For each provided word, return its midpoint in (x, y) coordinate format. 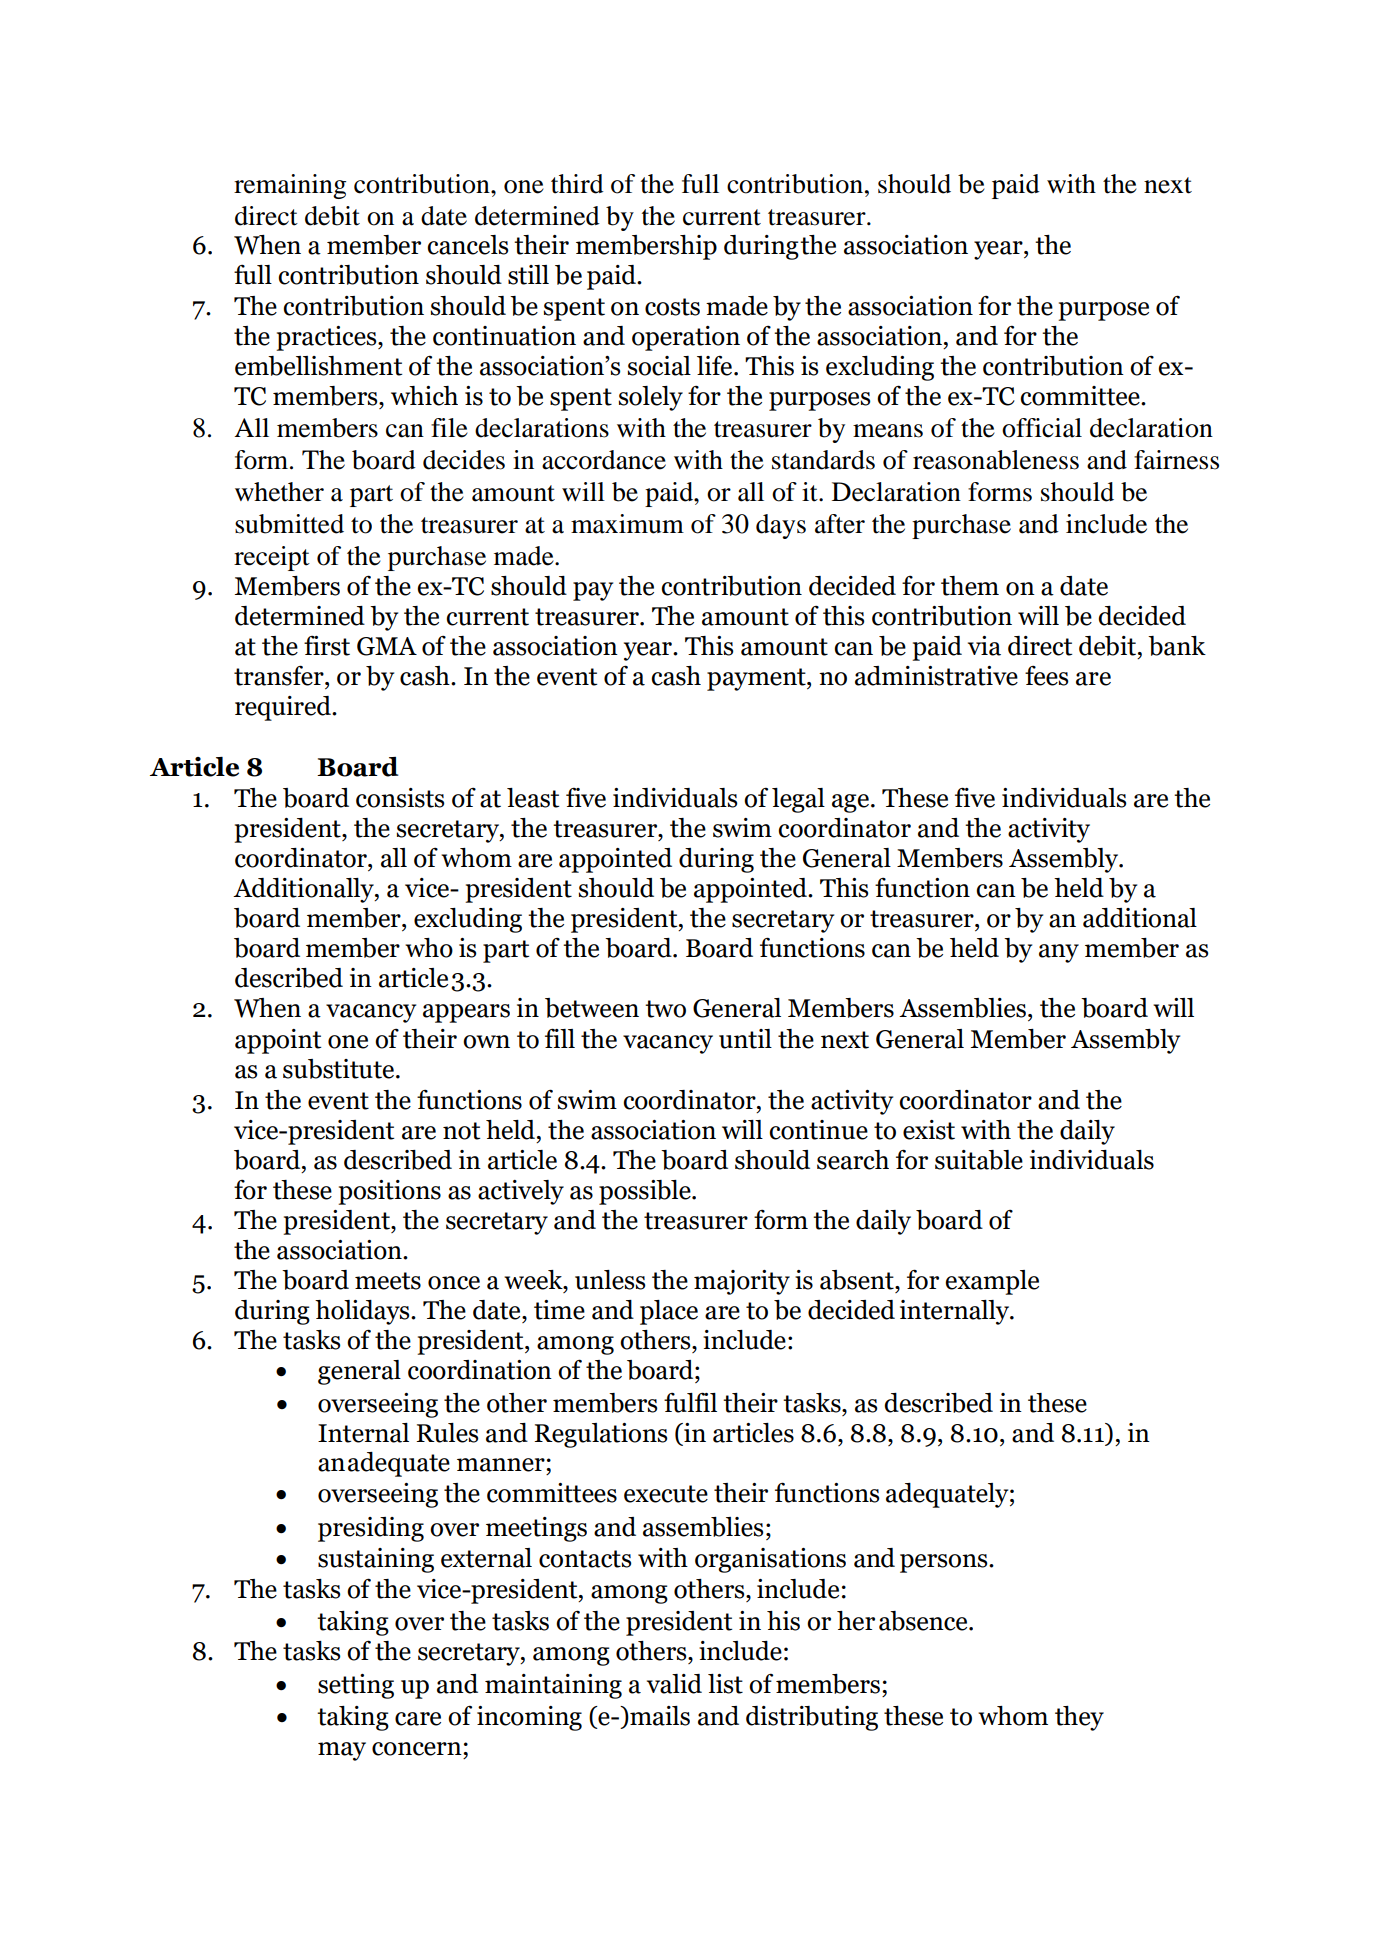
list (725, 1684)
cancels (467, 245)
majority (742, 1282)
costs (672, 307)
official (1042, 428)
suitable (979, 1160)
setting (356, 1686)
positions (389, 1192)
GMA (387, 646)
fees (1046, 675)
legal (798, 800)
